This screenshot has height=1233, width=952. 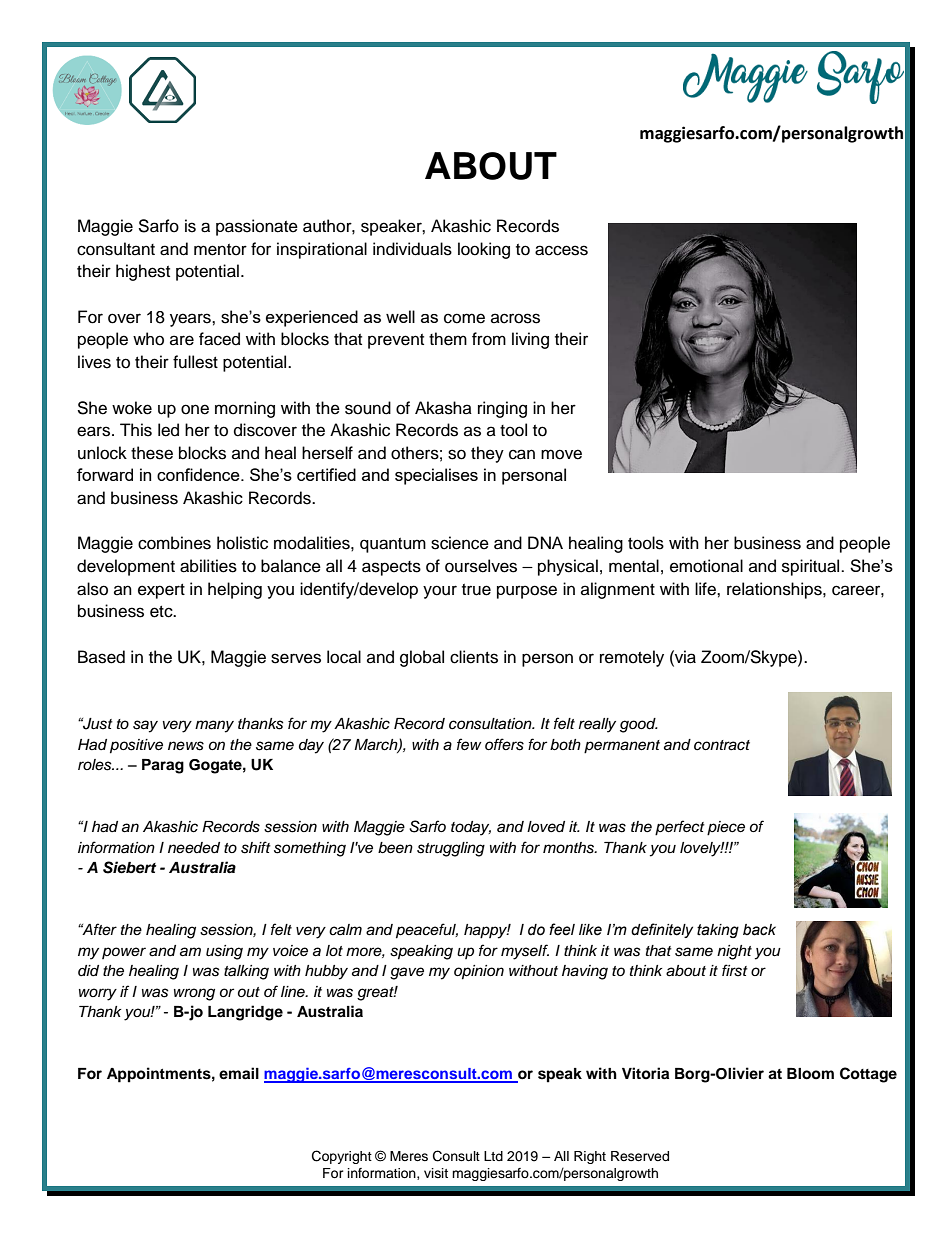 What do you see at coordinates (199, 474) in the screenshot?
I see `confidence` at bounding box center [199, 474].
